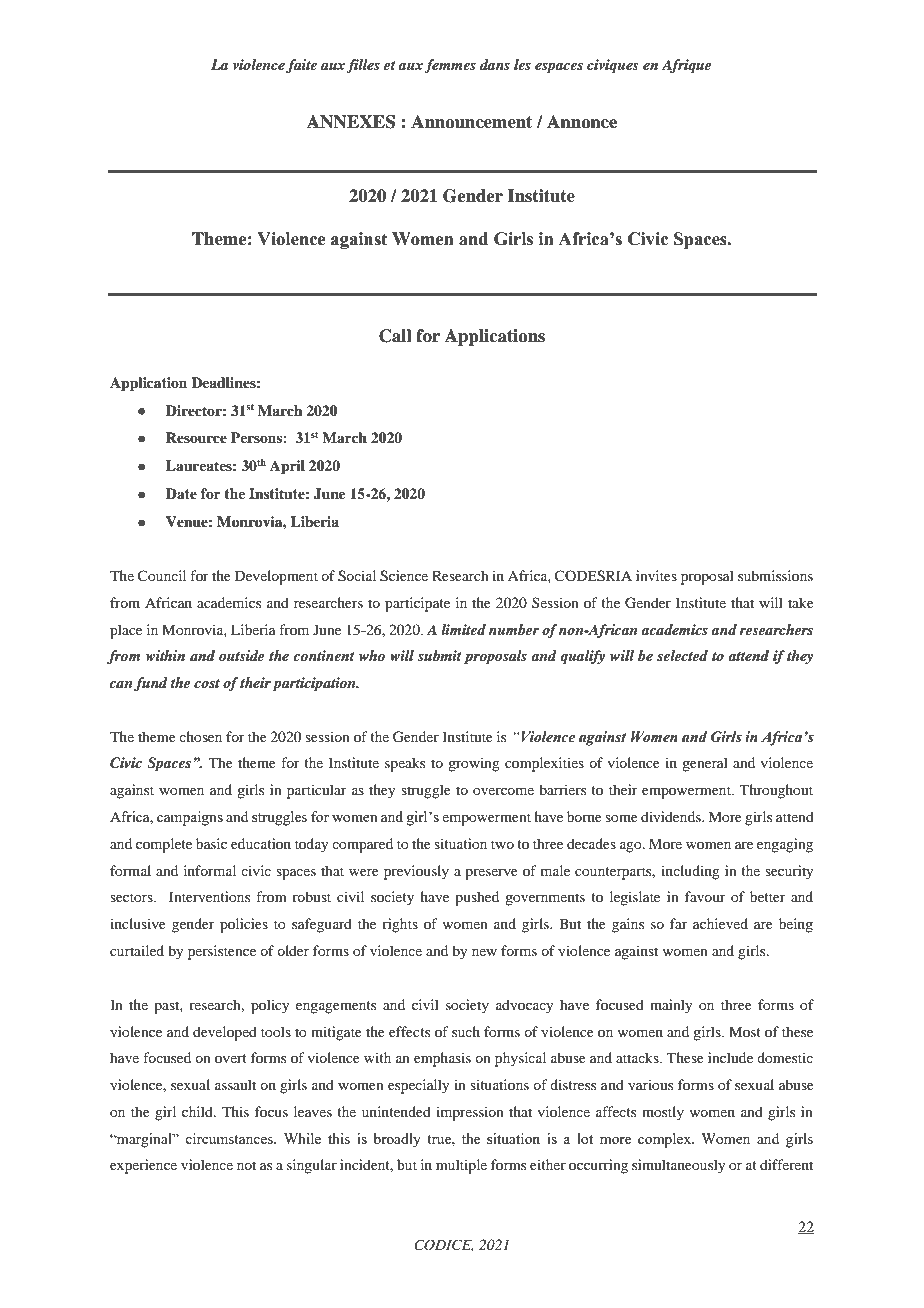 The image size is (924, 1308). Describe the element at coordinates (720, 923) in the screenshot. I see `achieved` at that location.
